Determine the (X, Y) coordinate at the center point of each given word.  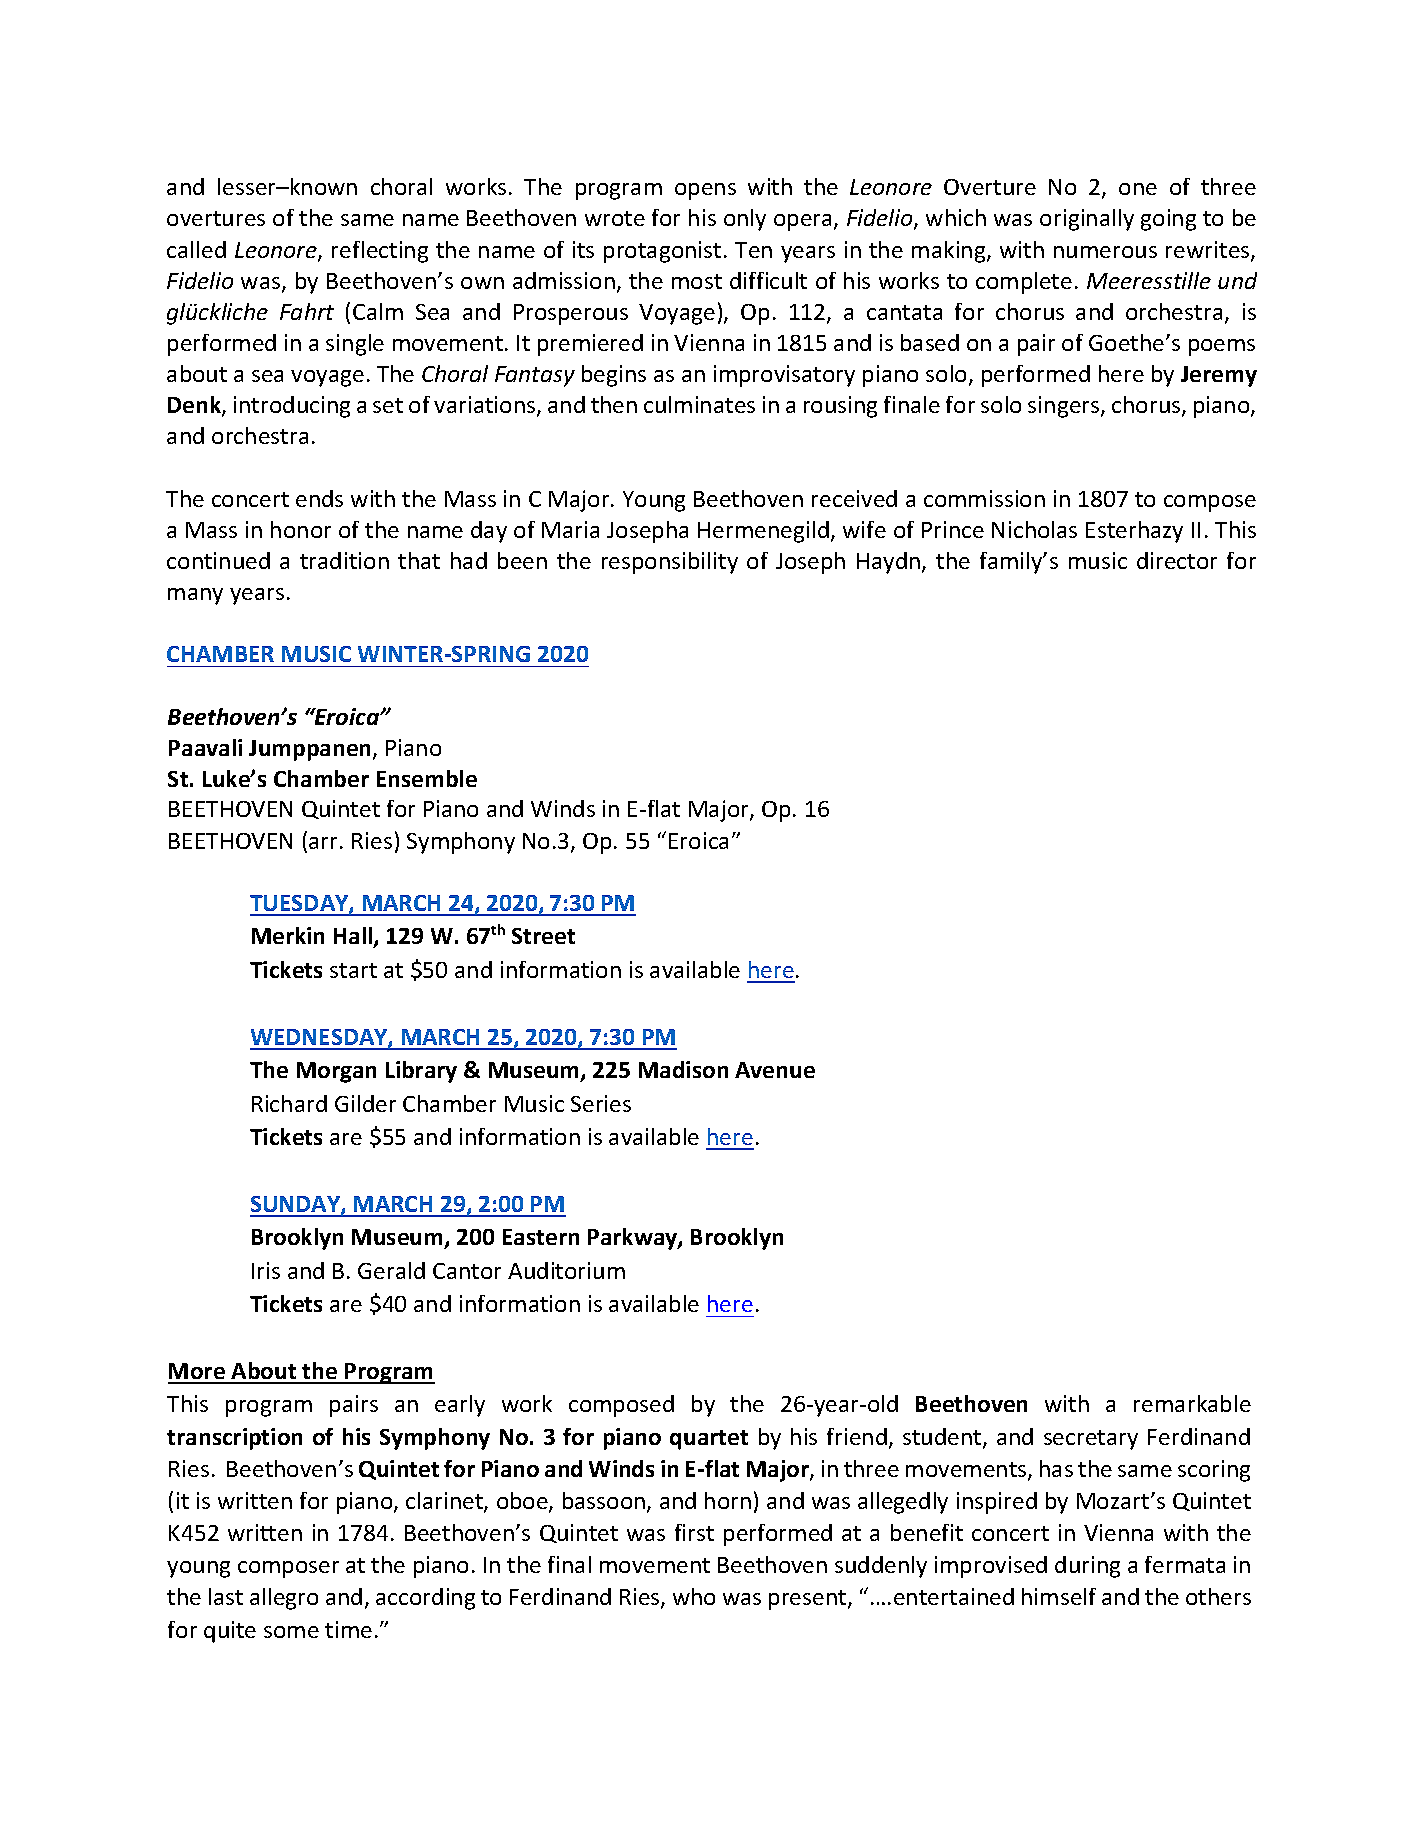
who (694, 1596)
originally (1087, 220)
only (745, 220)
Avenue (775, 1070)
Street (543, 936)
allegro (284, 1599)
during (1087, 1567)
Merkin (288, 935)
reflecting (380, 252)
